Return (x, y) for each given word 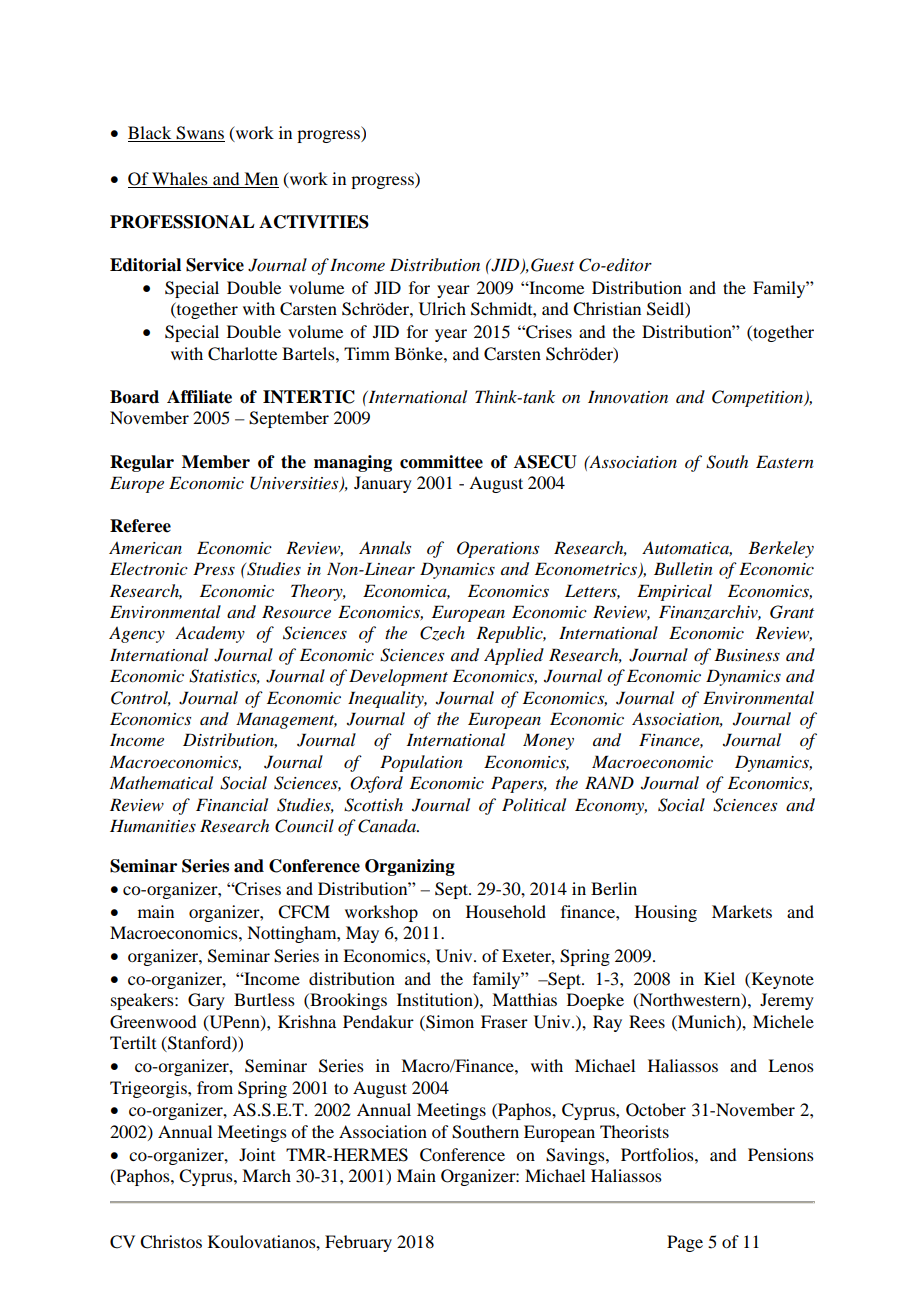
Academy (210, 634)
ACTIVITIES (314, 222)
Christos (171, 1242)
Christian (607, 309)
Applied (514, 656)
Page (685, 1243)
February (358, 1243)
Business (747, 654)
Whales (180, 178)
